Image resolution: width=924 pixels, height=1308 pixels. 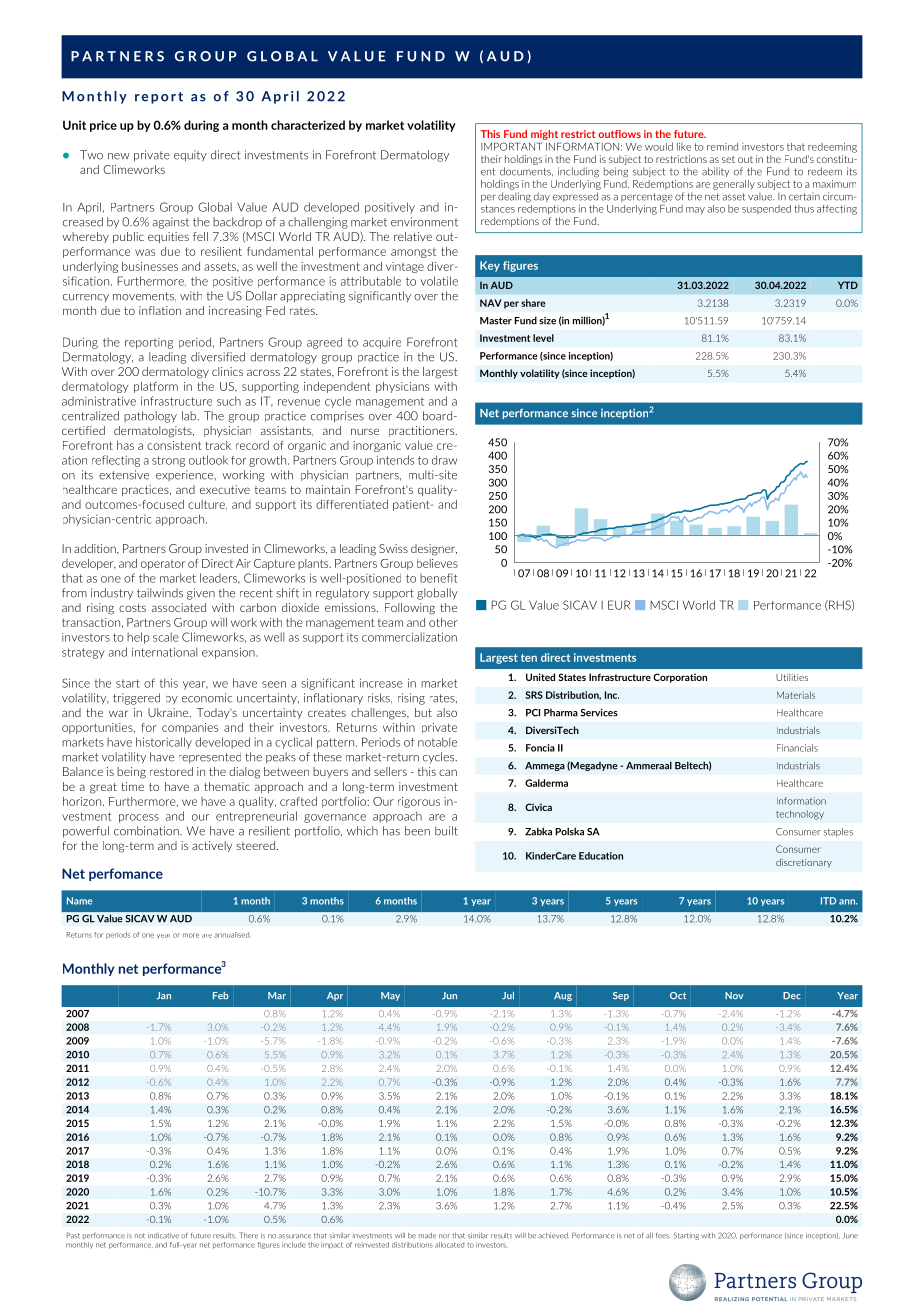 What do you see at coordinates (212, 846) in the screenshot?
I see `actively` at bounding box center [212, 846].
